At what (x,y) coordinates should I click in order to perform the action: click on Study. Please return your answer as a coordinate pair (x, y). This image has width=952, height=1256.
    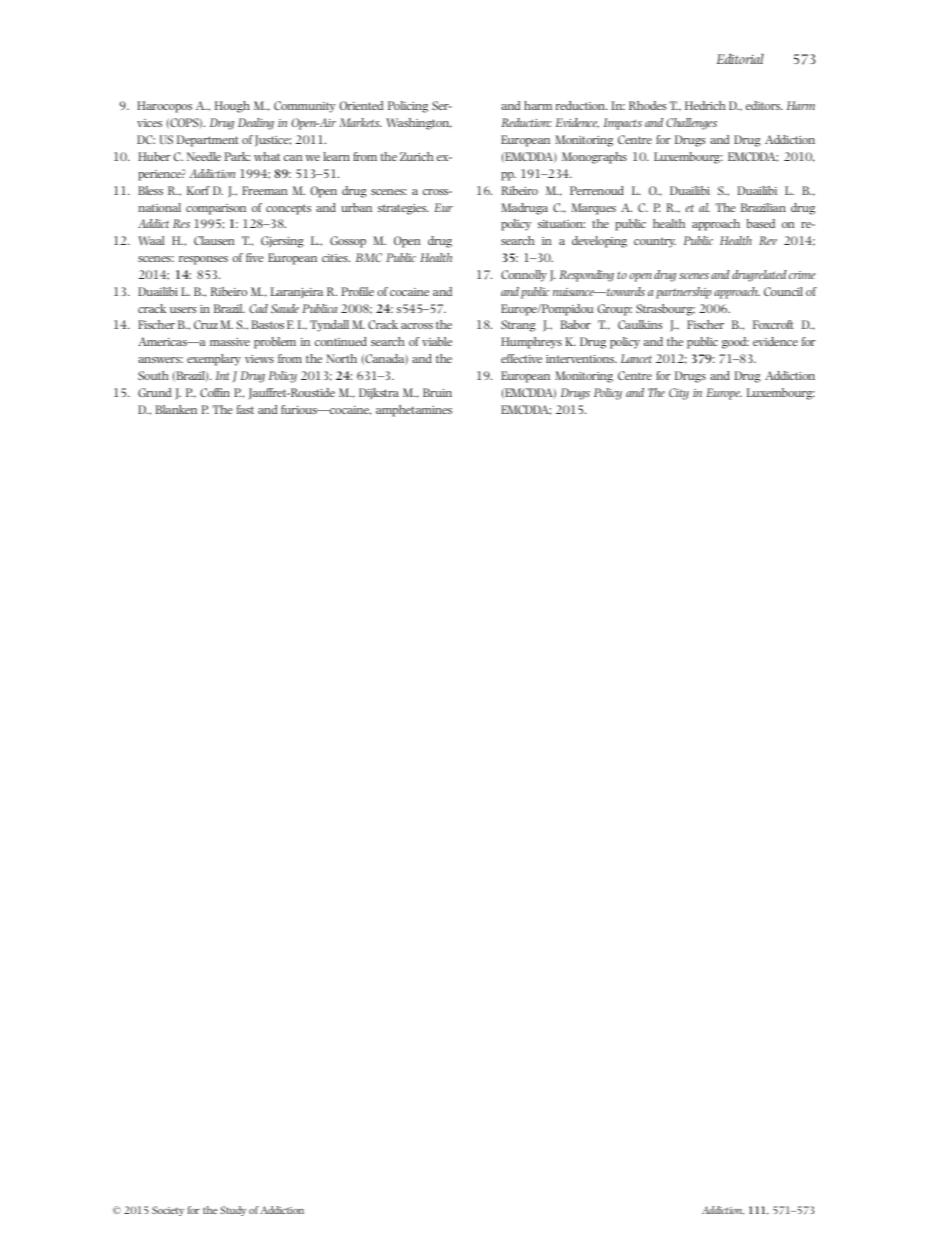
    Looking at the image, I should click on (233, 1211).
